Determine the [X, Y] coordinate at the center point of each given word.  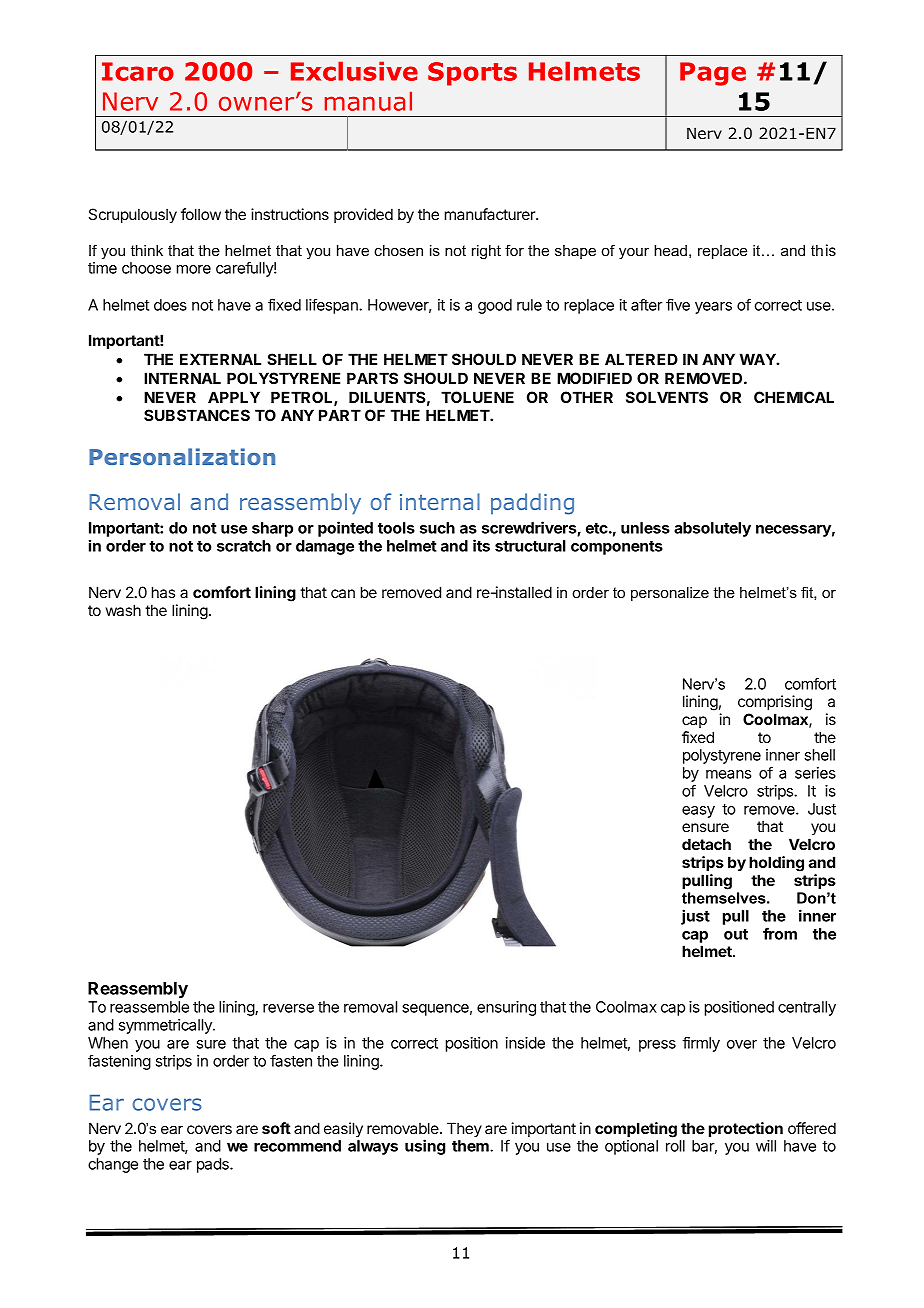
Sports [472, 74]
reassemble [149, 1007]
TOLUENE [477, 397]
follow [201, 214]
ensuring [506, 1008]
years [713, 308]
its [481, 545]
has [163, 592]
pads [214, 1165]
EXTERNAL [220, 359]
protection [746, 1129]
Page [713, 74]
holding [776, 864]
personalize [670, 594]
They [464, 1129]
